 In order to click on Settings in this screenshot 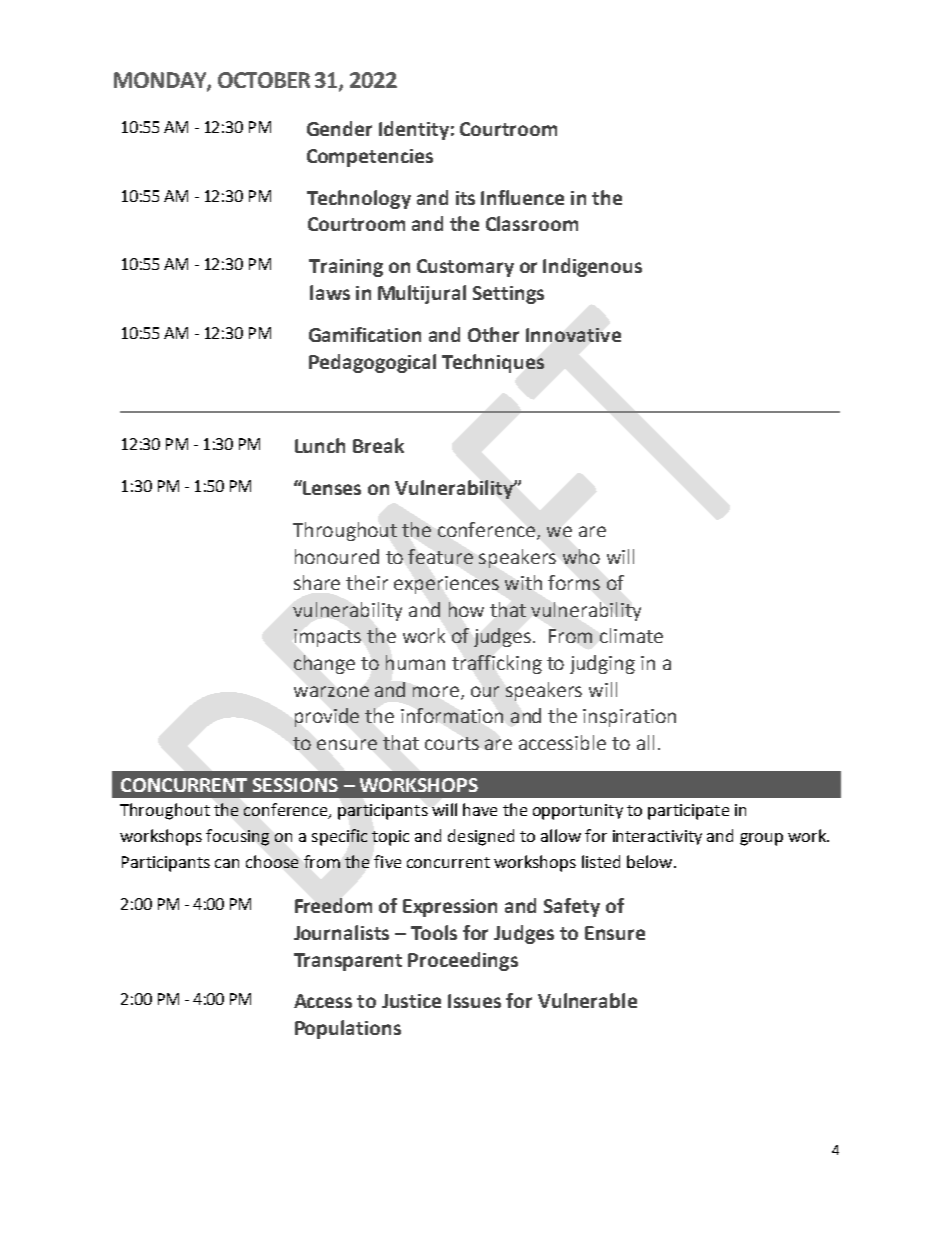, I will do `click(508, 295)`.
